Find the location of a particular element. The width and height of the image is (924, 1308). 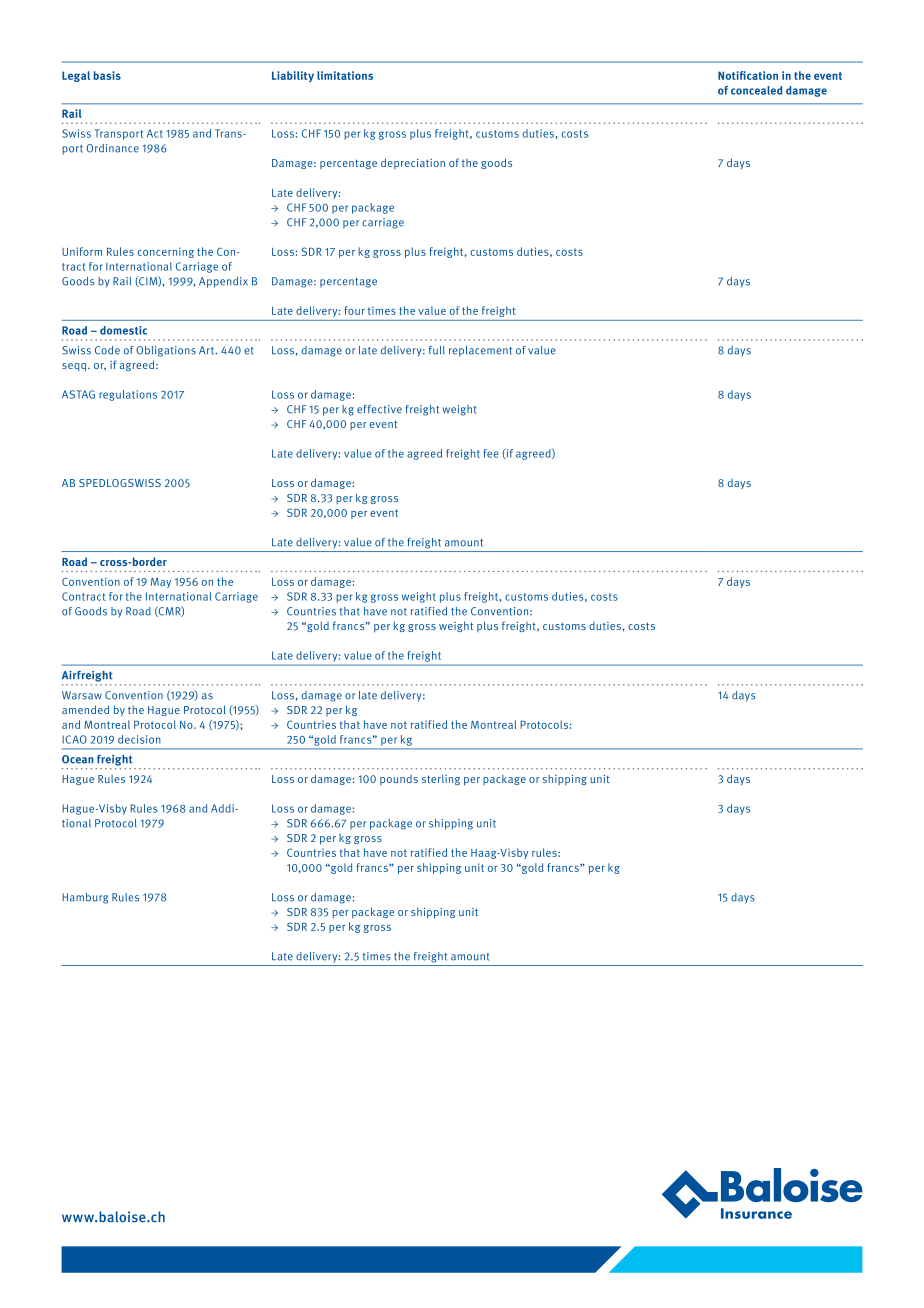

limitations is located at coordinates (345, 75).
